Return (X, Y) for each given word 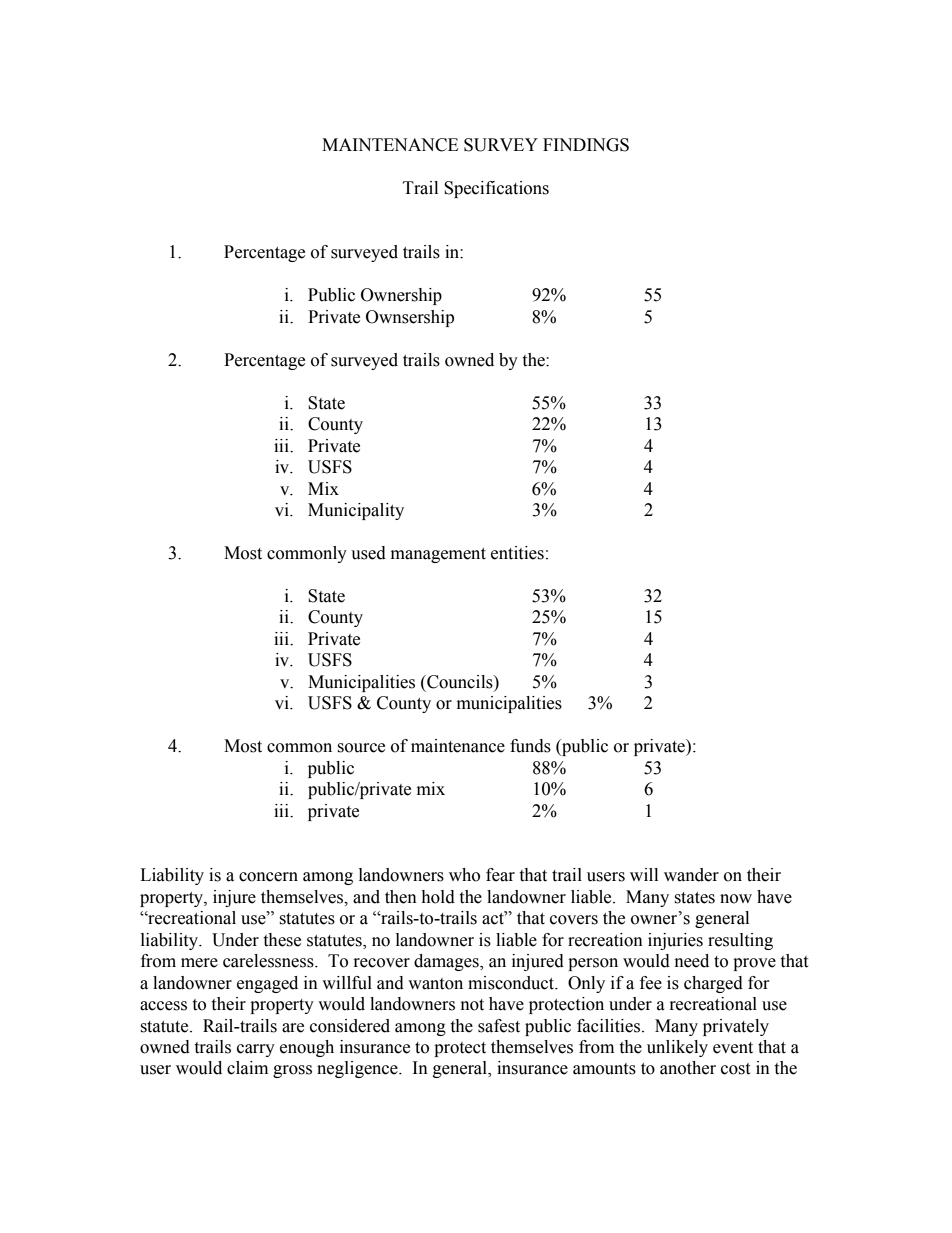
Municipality (356, 511)
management (438, 555)
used (368, 553)
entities (517, 553)
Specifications (496, 189)
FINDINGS (586, 145)
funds (530, 746)
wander (691, 875)
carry (256, 1050)
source (361, 748)
